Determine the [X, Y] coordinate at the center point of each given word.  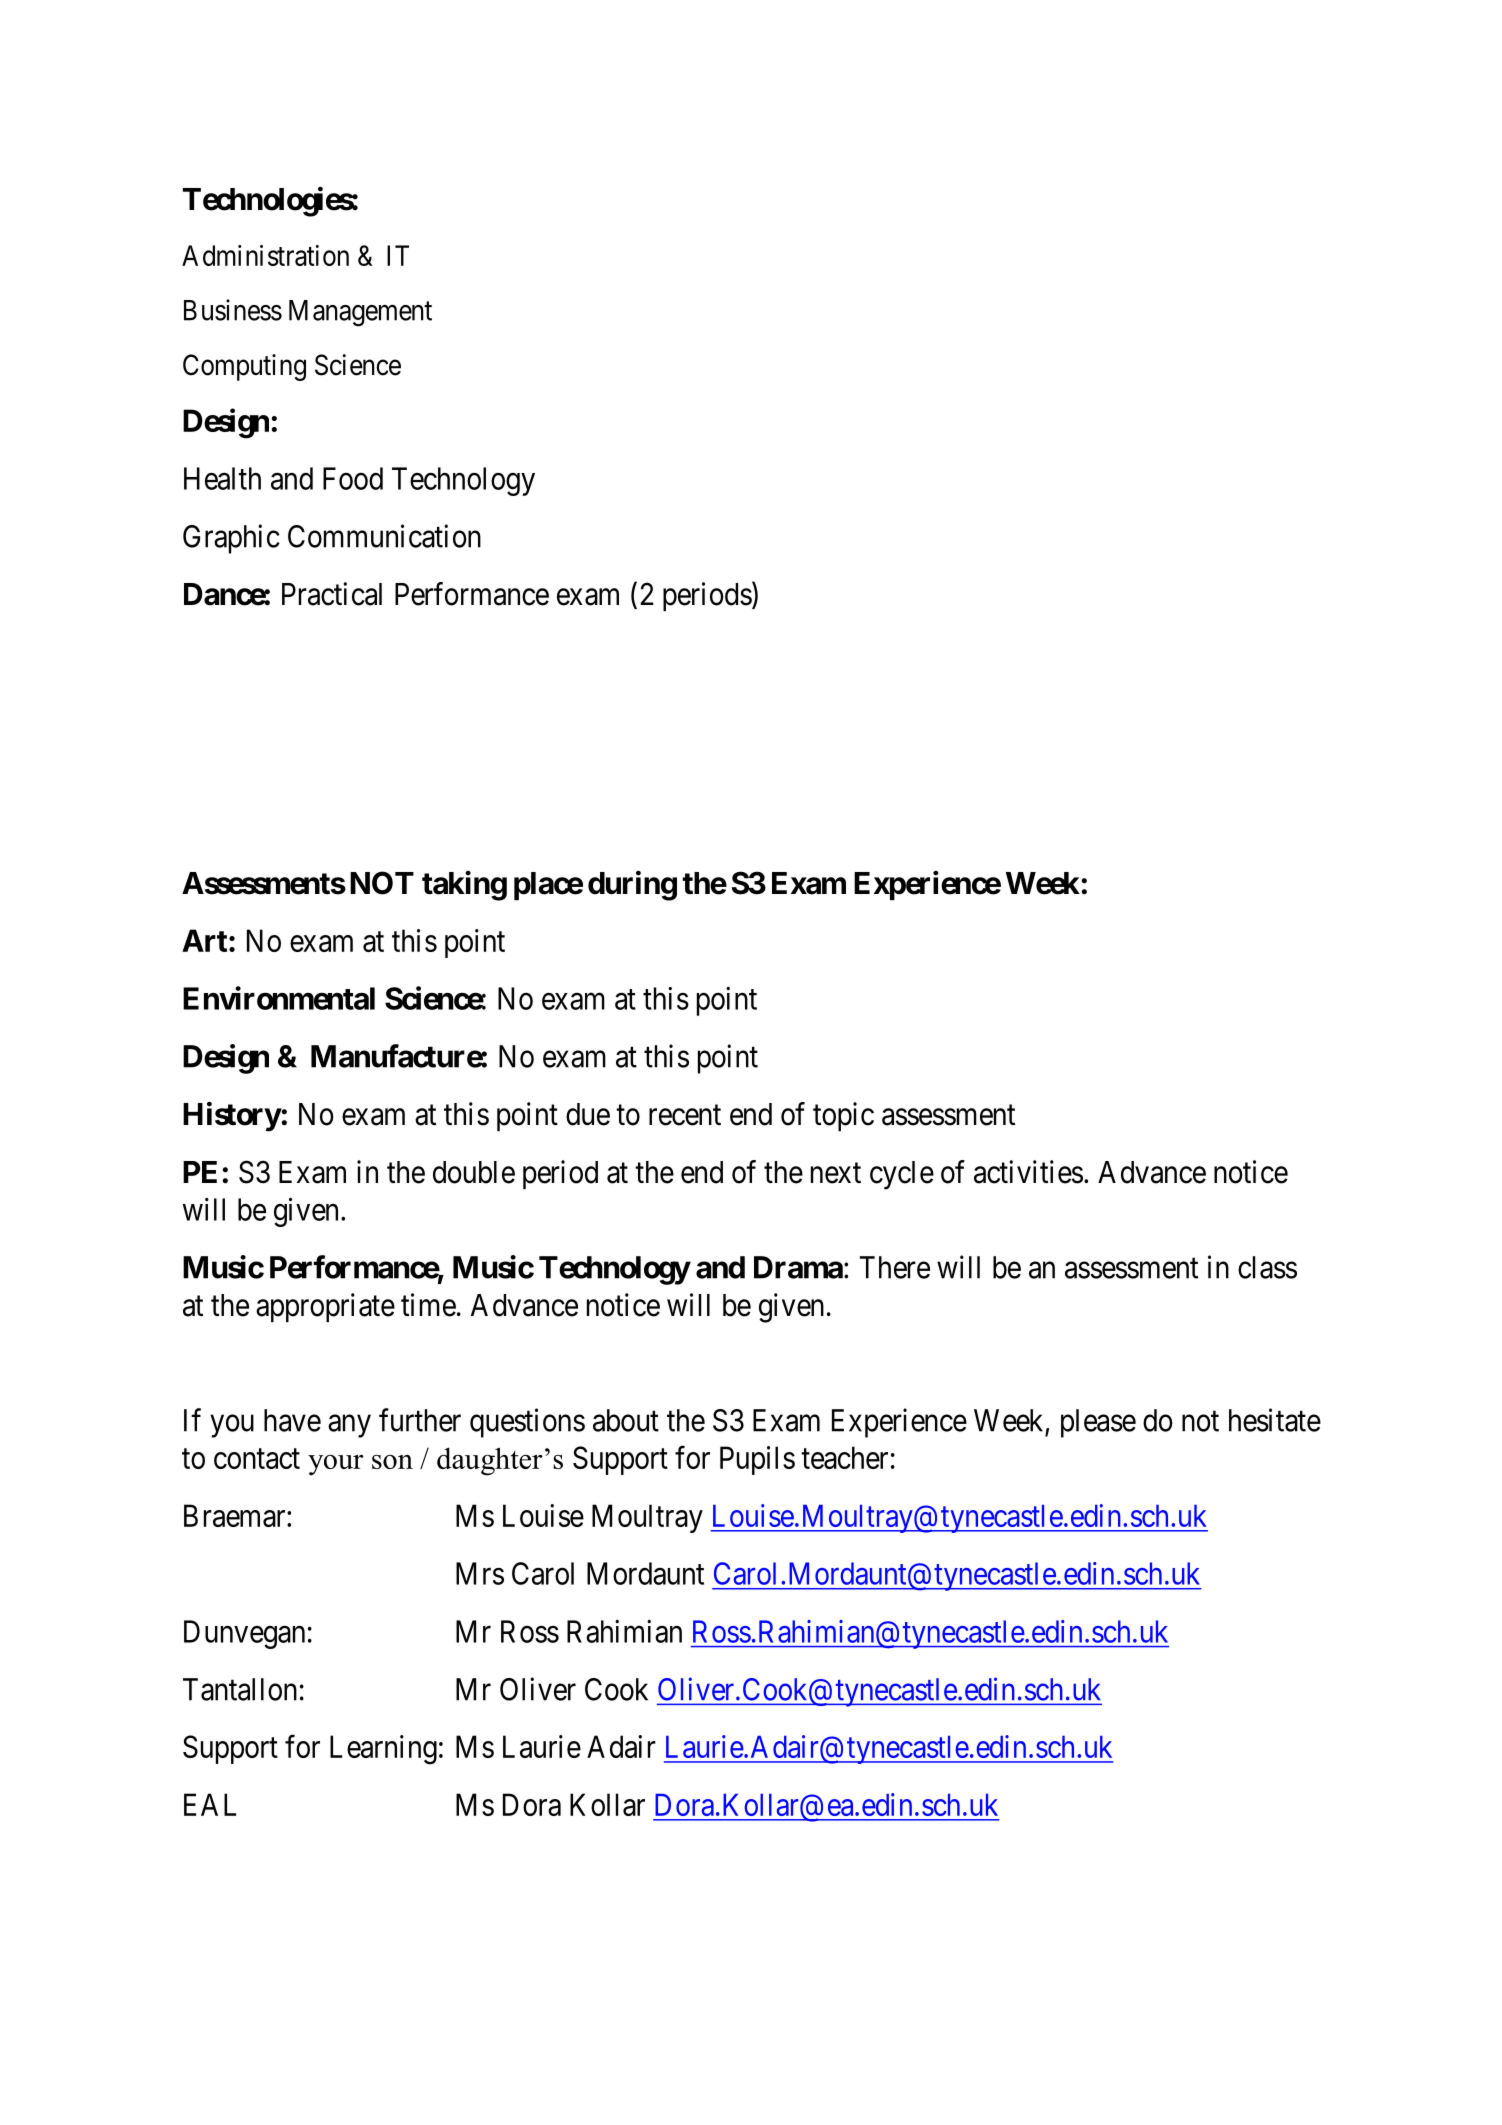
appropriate [325, 1307]
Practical [332, 594]
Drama [798, 1267]
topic [843, 1116]
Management [360, 313]
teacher [844, 1457]
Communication [384, 536]
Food [353, 478]
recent [685, 1115]
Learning [383, 1750]
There [894, 1267]
